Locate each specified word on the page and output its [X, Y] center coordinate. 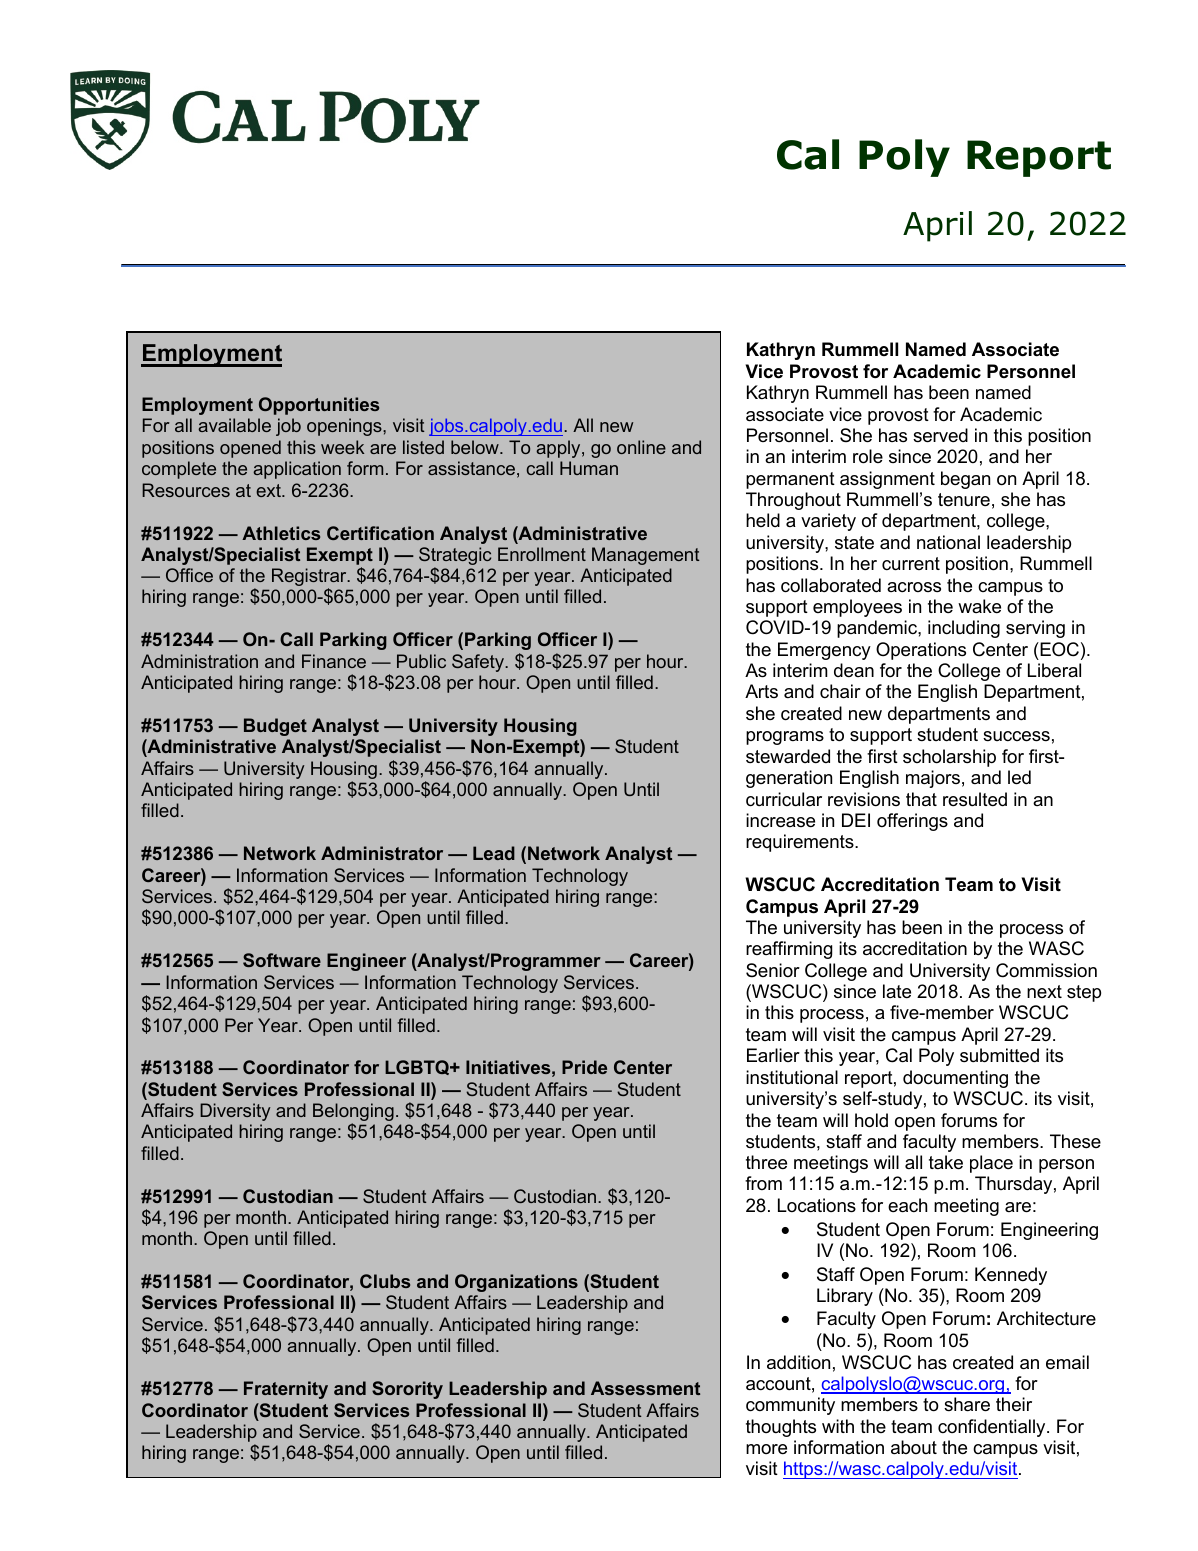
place [991, 1164]
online [641, 447]
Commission [1046, 970]
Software [282, 960]
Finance [334, 661]
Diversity [235, 1112]
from [763, 1183]
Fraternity [286, 1390]
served [940, 435]
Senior [773, 970]
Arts [761, 691]
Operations [921, 651]
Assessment [645, 1388]
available [234, 425]
